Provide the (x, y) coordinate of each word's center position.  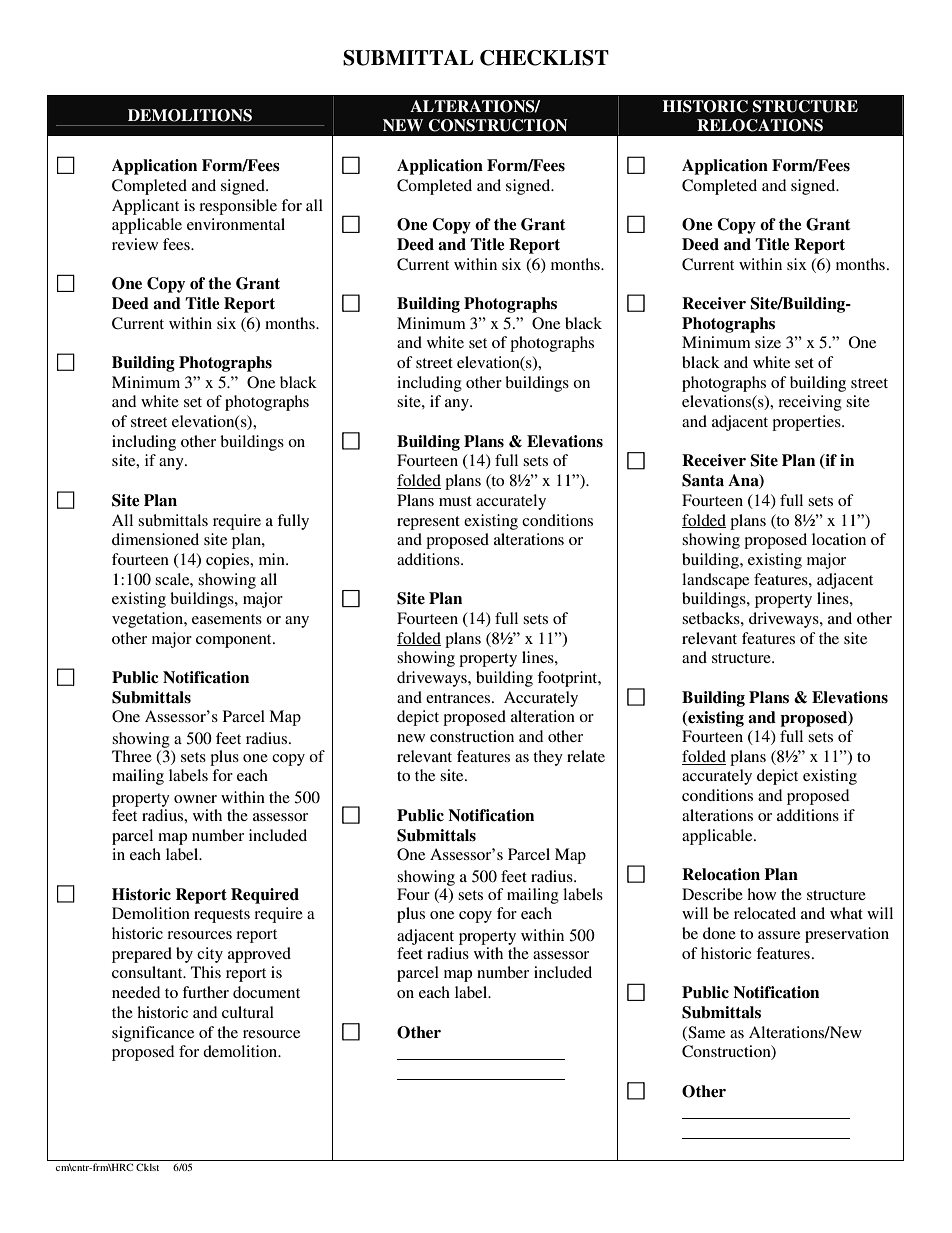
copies (229, 561)
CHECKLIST (544, 58)
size (768, 342)
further (205, 992)
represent (428, 523)
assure (779, 935)
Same (705, 1032)
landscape (715, 581)
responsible (238, 207)
